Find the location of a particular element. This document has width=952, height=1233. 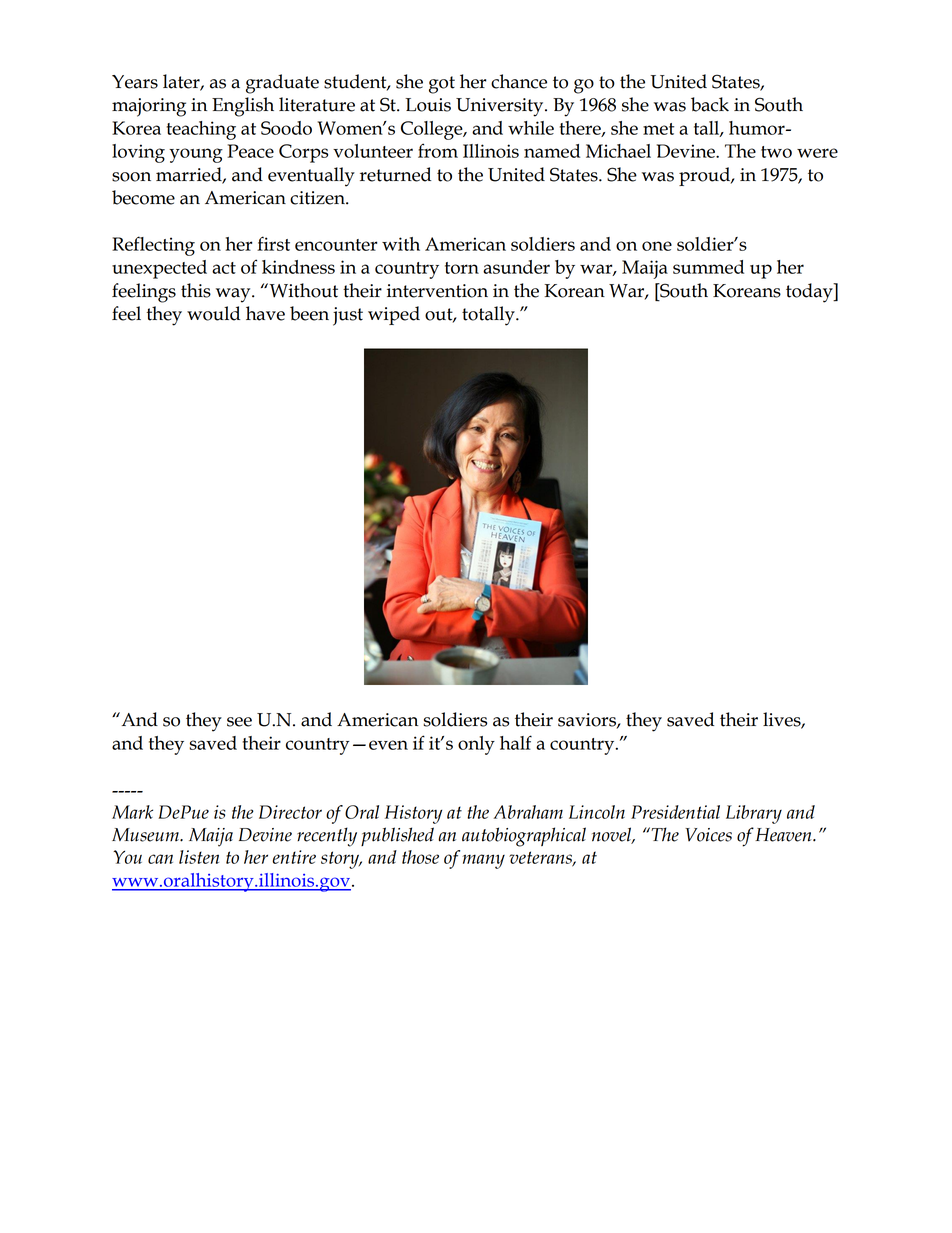

Director is located at coordinates (290, 812).
